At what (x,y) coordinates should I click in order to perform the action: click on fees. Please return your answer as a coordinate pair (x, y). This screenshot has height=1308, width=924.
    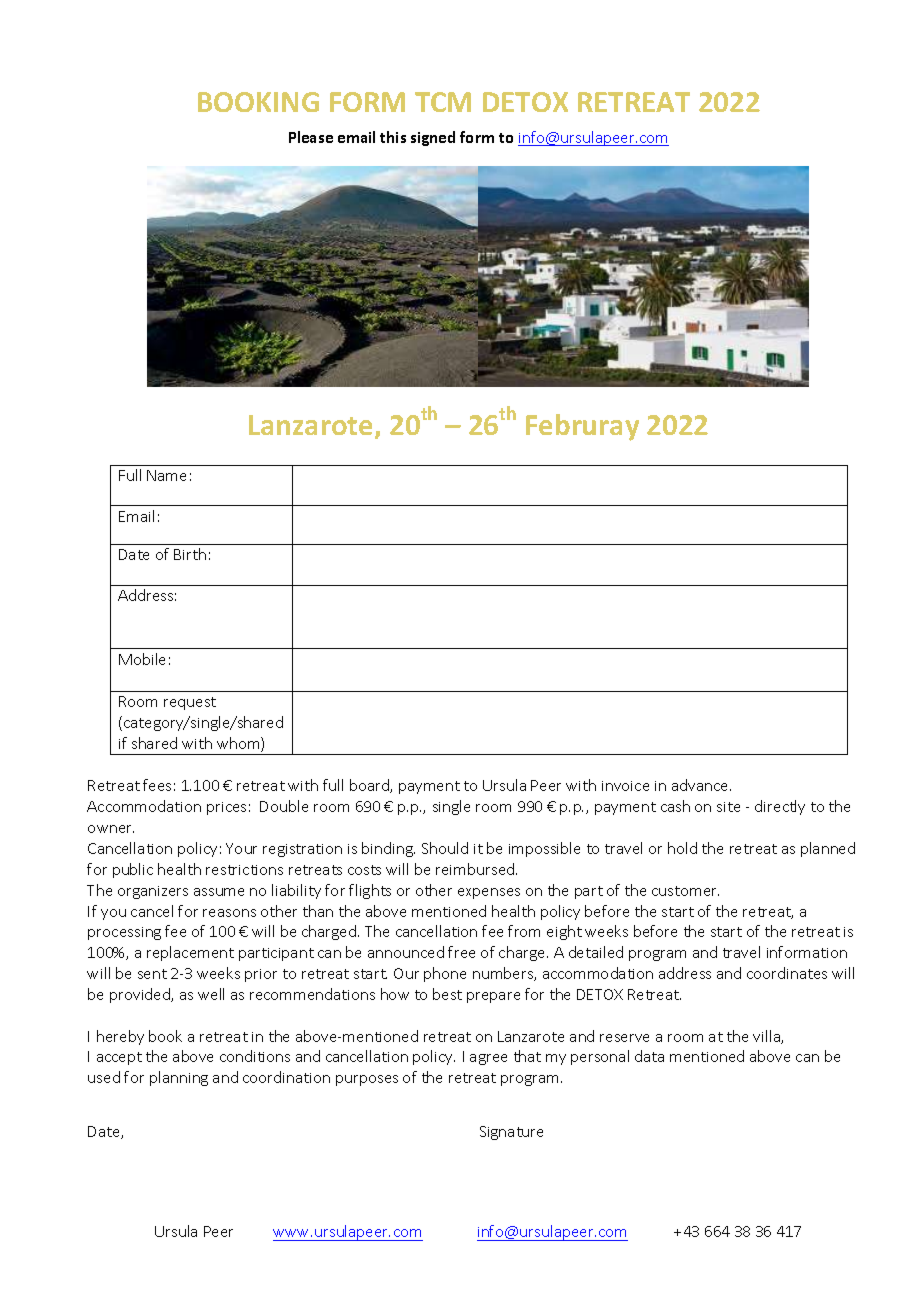
    Looking at the image, I should click on (157, 785).
